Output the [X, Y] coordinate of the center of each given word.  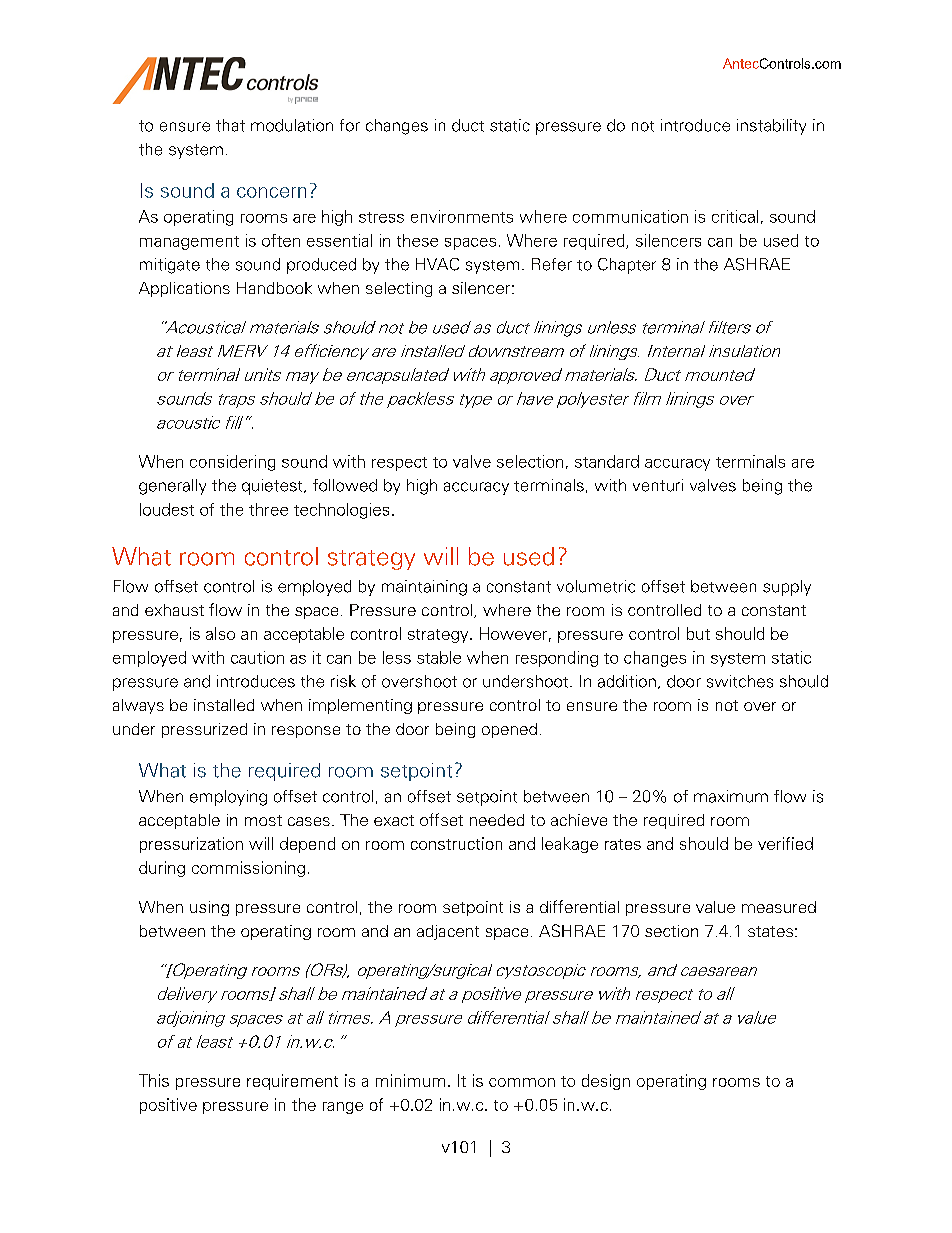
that [230, 125]
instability [771, 127]
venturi [658, 485]
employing [228, 798]
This [154, 1080]
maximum [731, 796]
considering [232, 463]
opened [509, 730]
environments [462, 216]
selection [530, 461]
